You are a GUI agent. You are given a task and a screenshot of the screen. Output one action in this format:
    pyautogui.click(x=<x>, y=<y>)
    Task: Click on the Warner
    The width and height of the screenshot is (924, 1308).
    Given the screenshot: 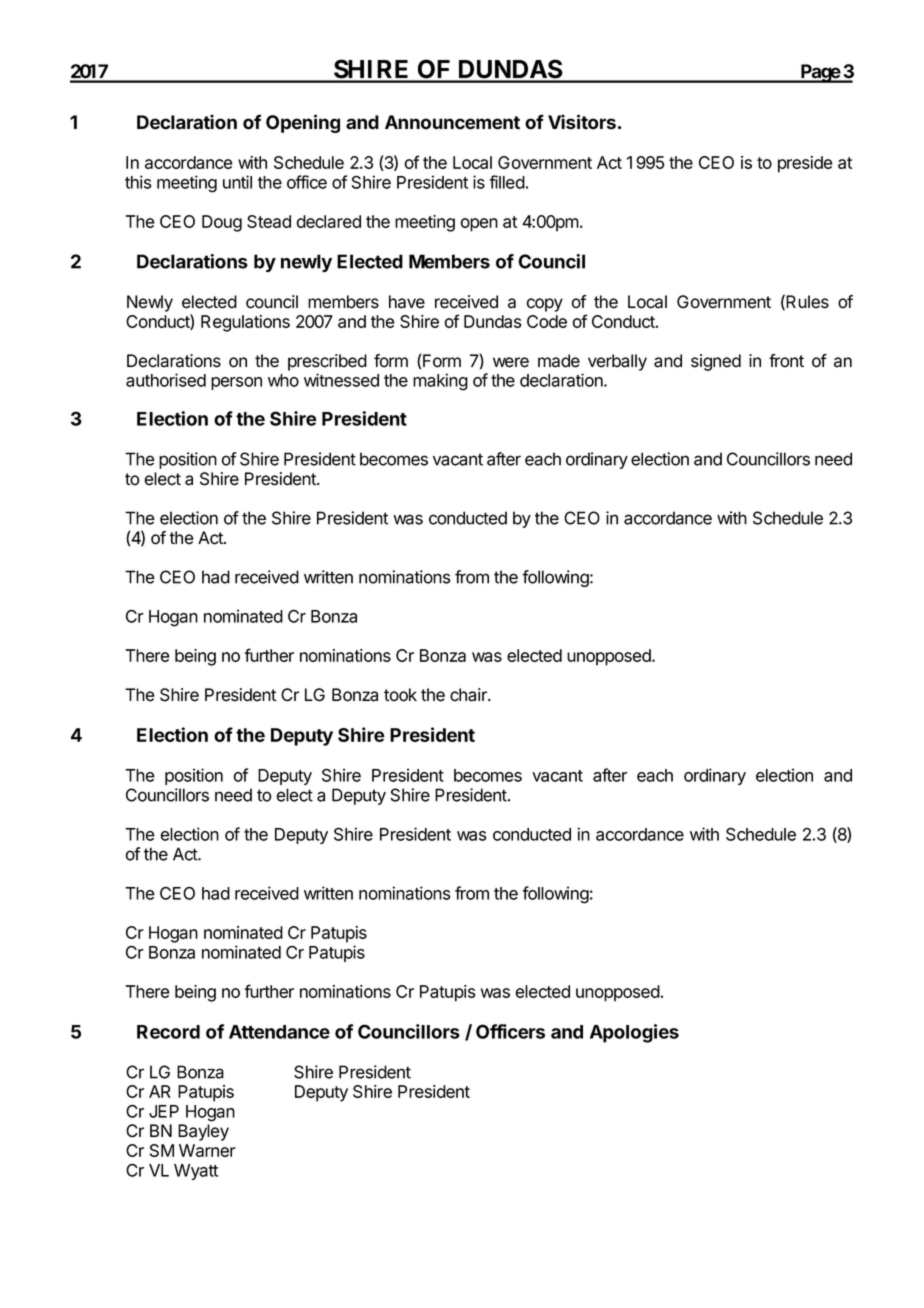 What is the action you would take?
    pyautogui.click(x=207, y=1150)
